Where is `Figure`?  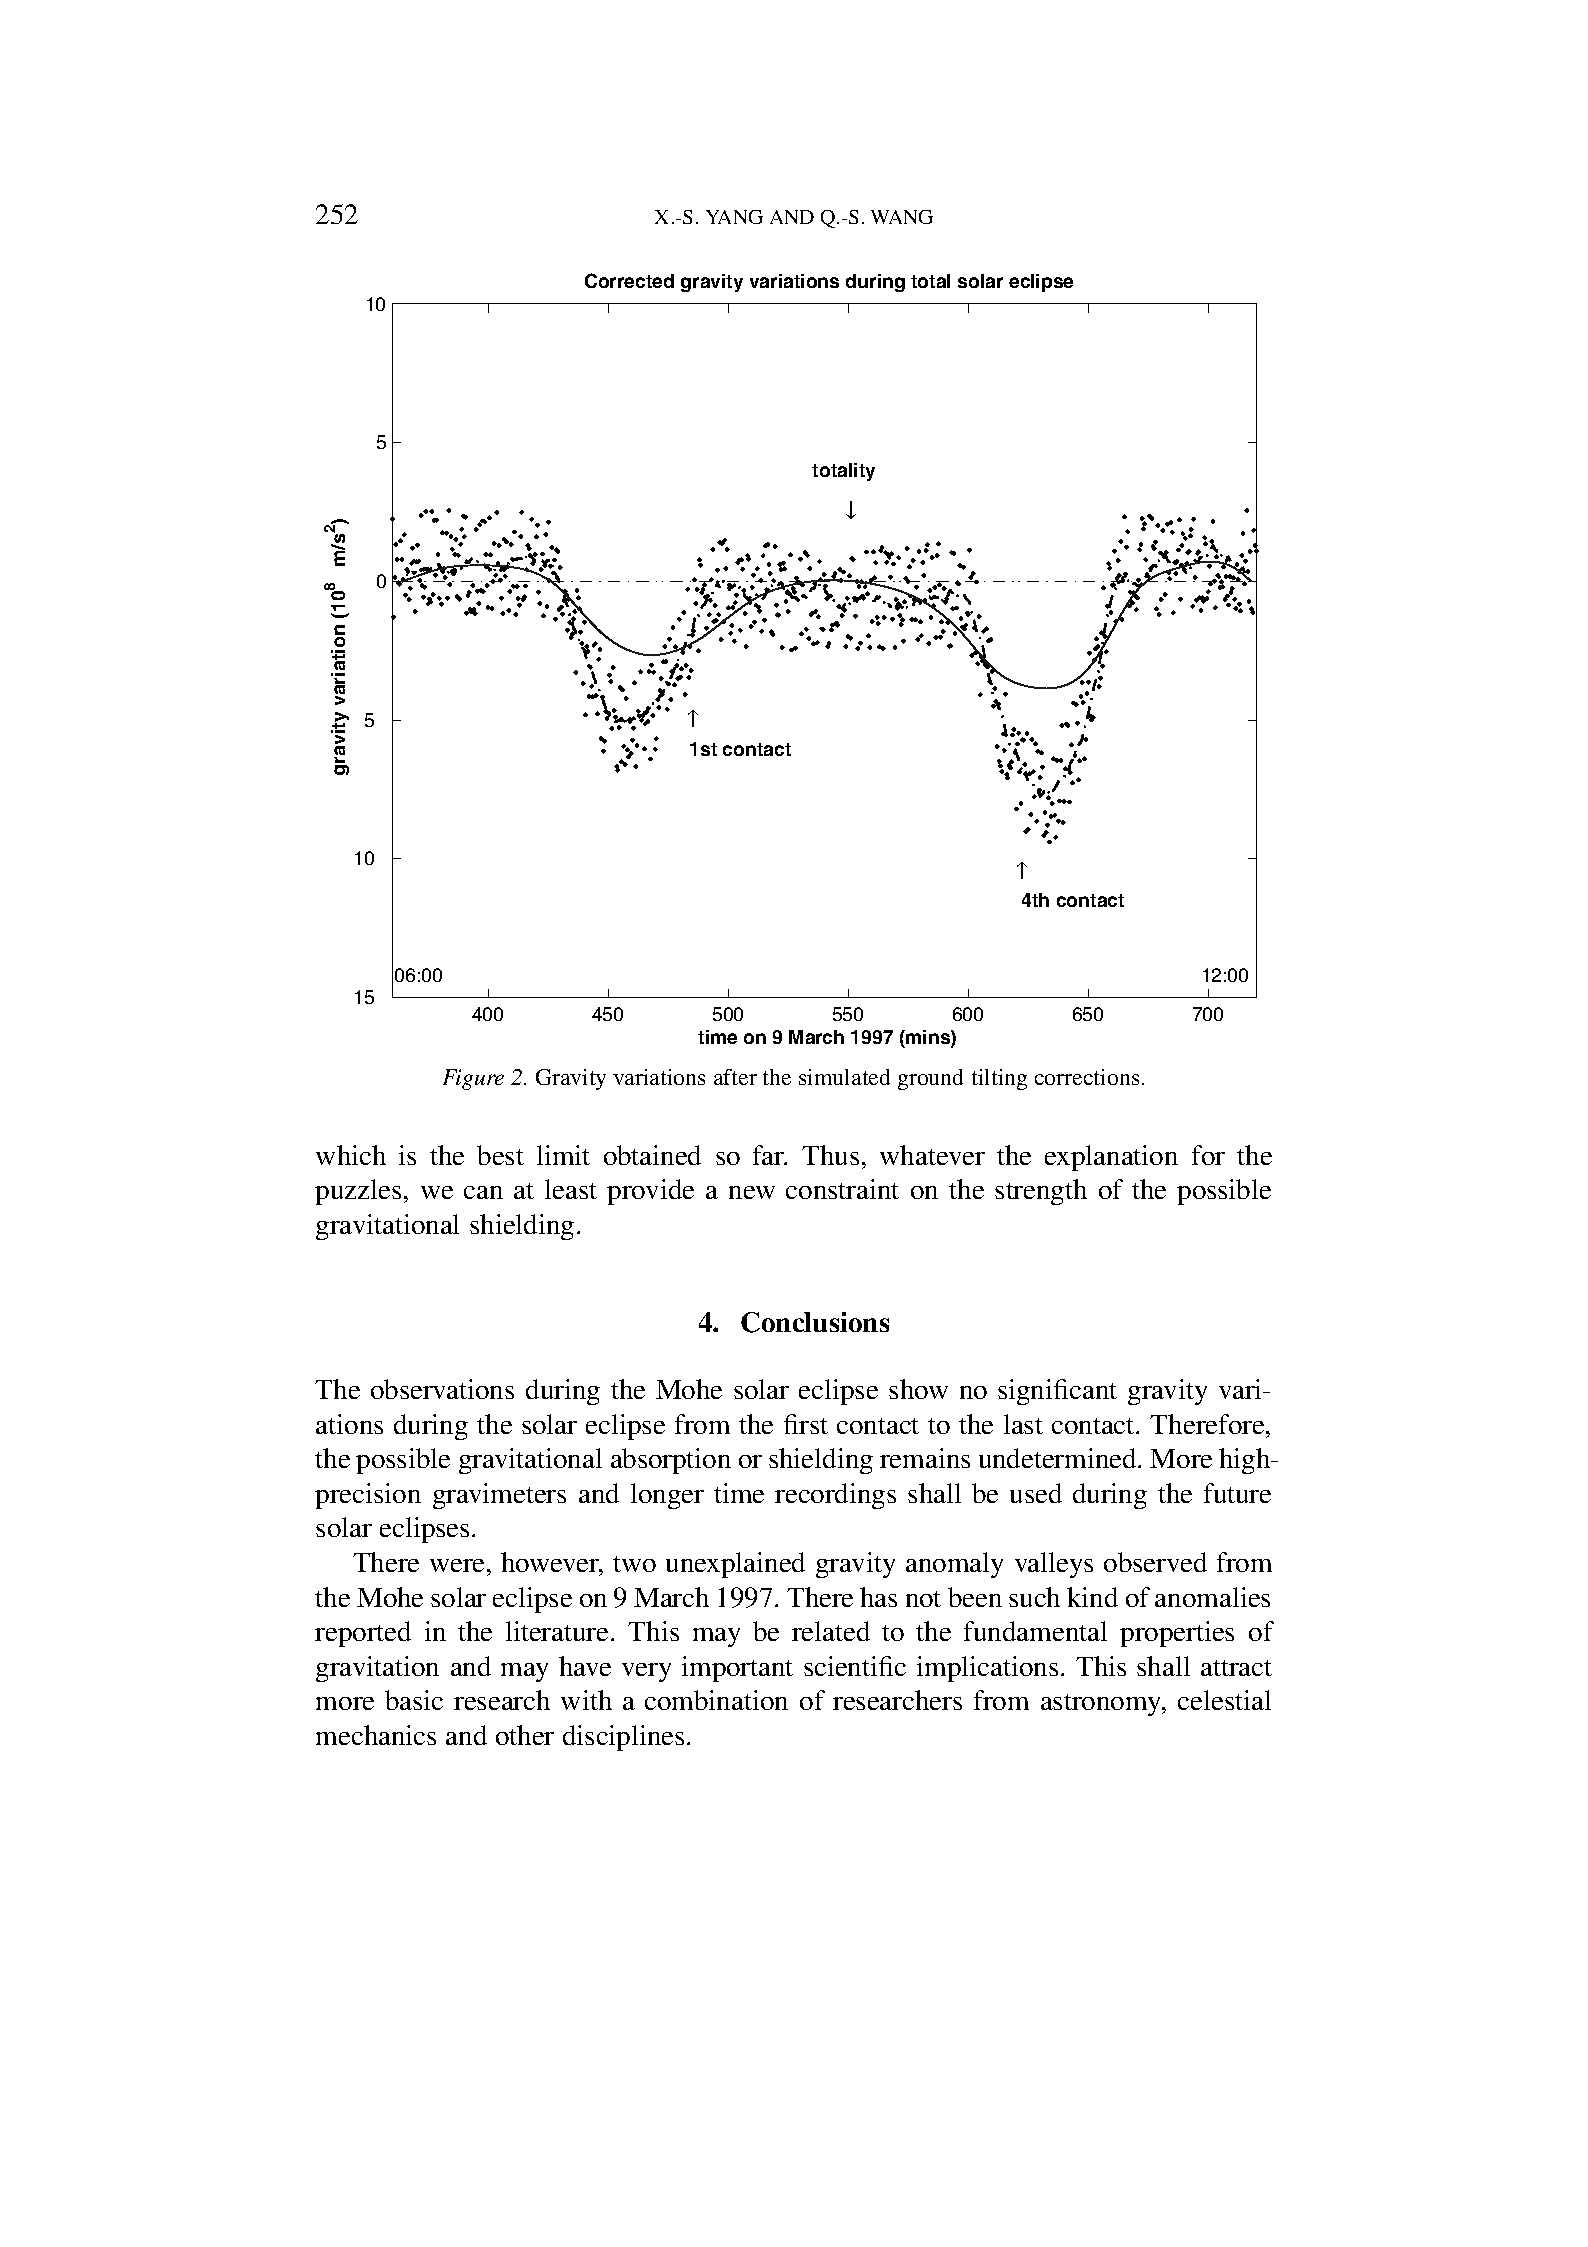
Figure is located at coordinates (473, 1079).
